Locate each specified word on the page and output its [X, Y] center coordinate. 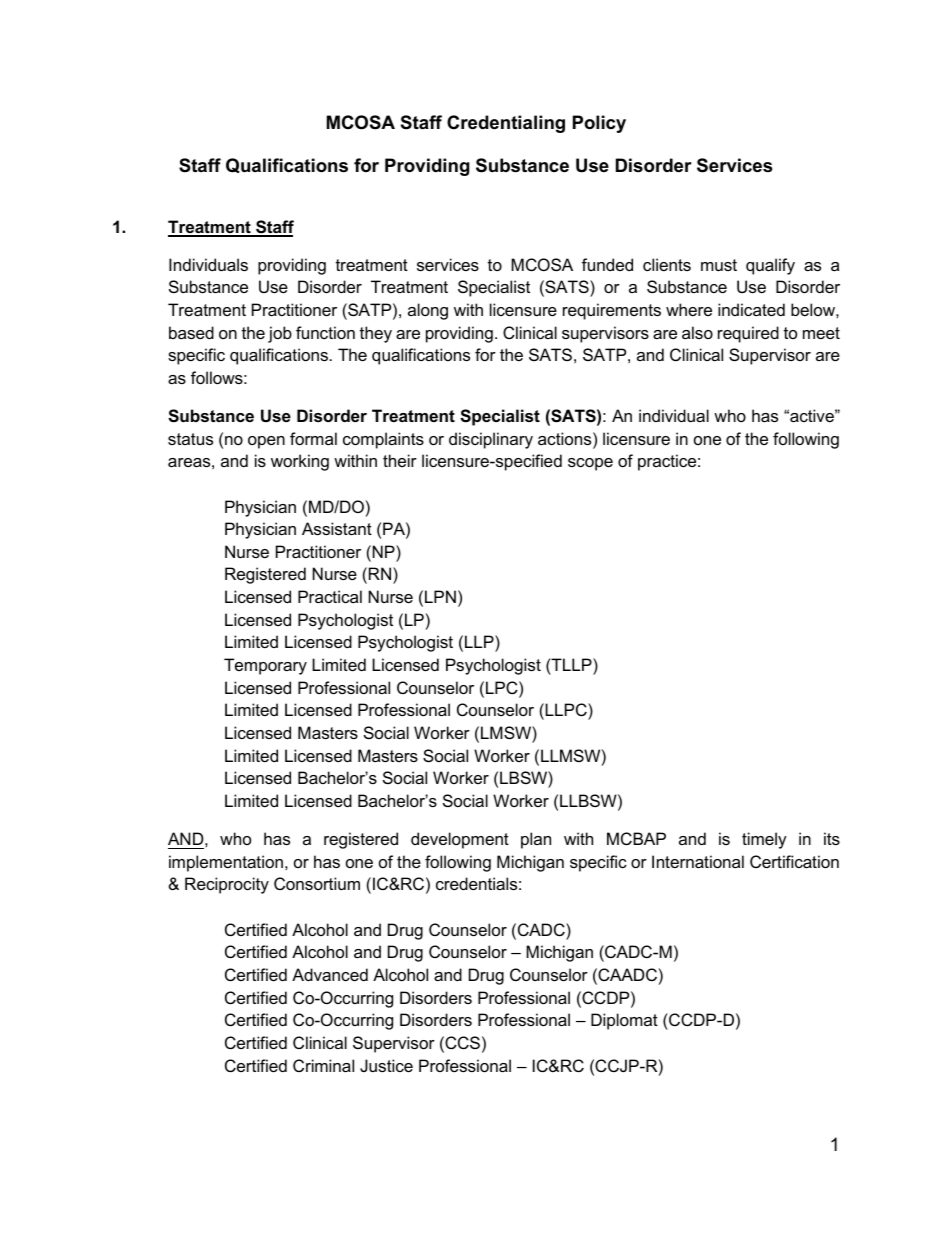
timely [764, 840]
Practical [330, 596]
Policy [599, 124]
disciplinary [491, 440]
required [748, 334]
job [280, 334]
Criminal [323, 1065]
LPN [440, 596]
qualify [770, 266]
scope [590, 464]
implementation [226, 863]
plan [536, 840]
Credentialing [506, 124]
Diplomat [624, 1021]
